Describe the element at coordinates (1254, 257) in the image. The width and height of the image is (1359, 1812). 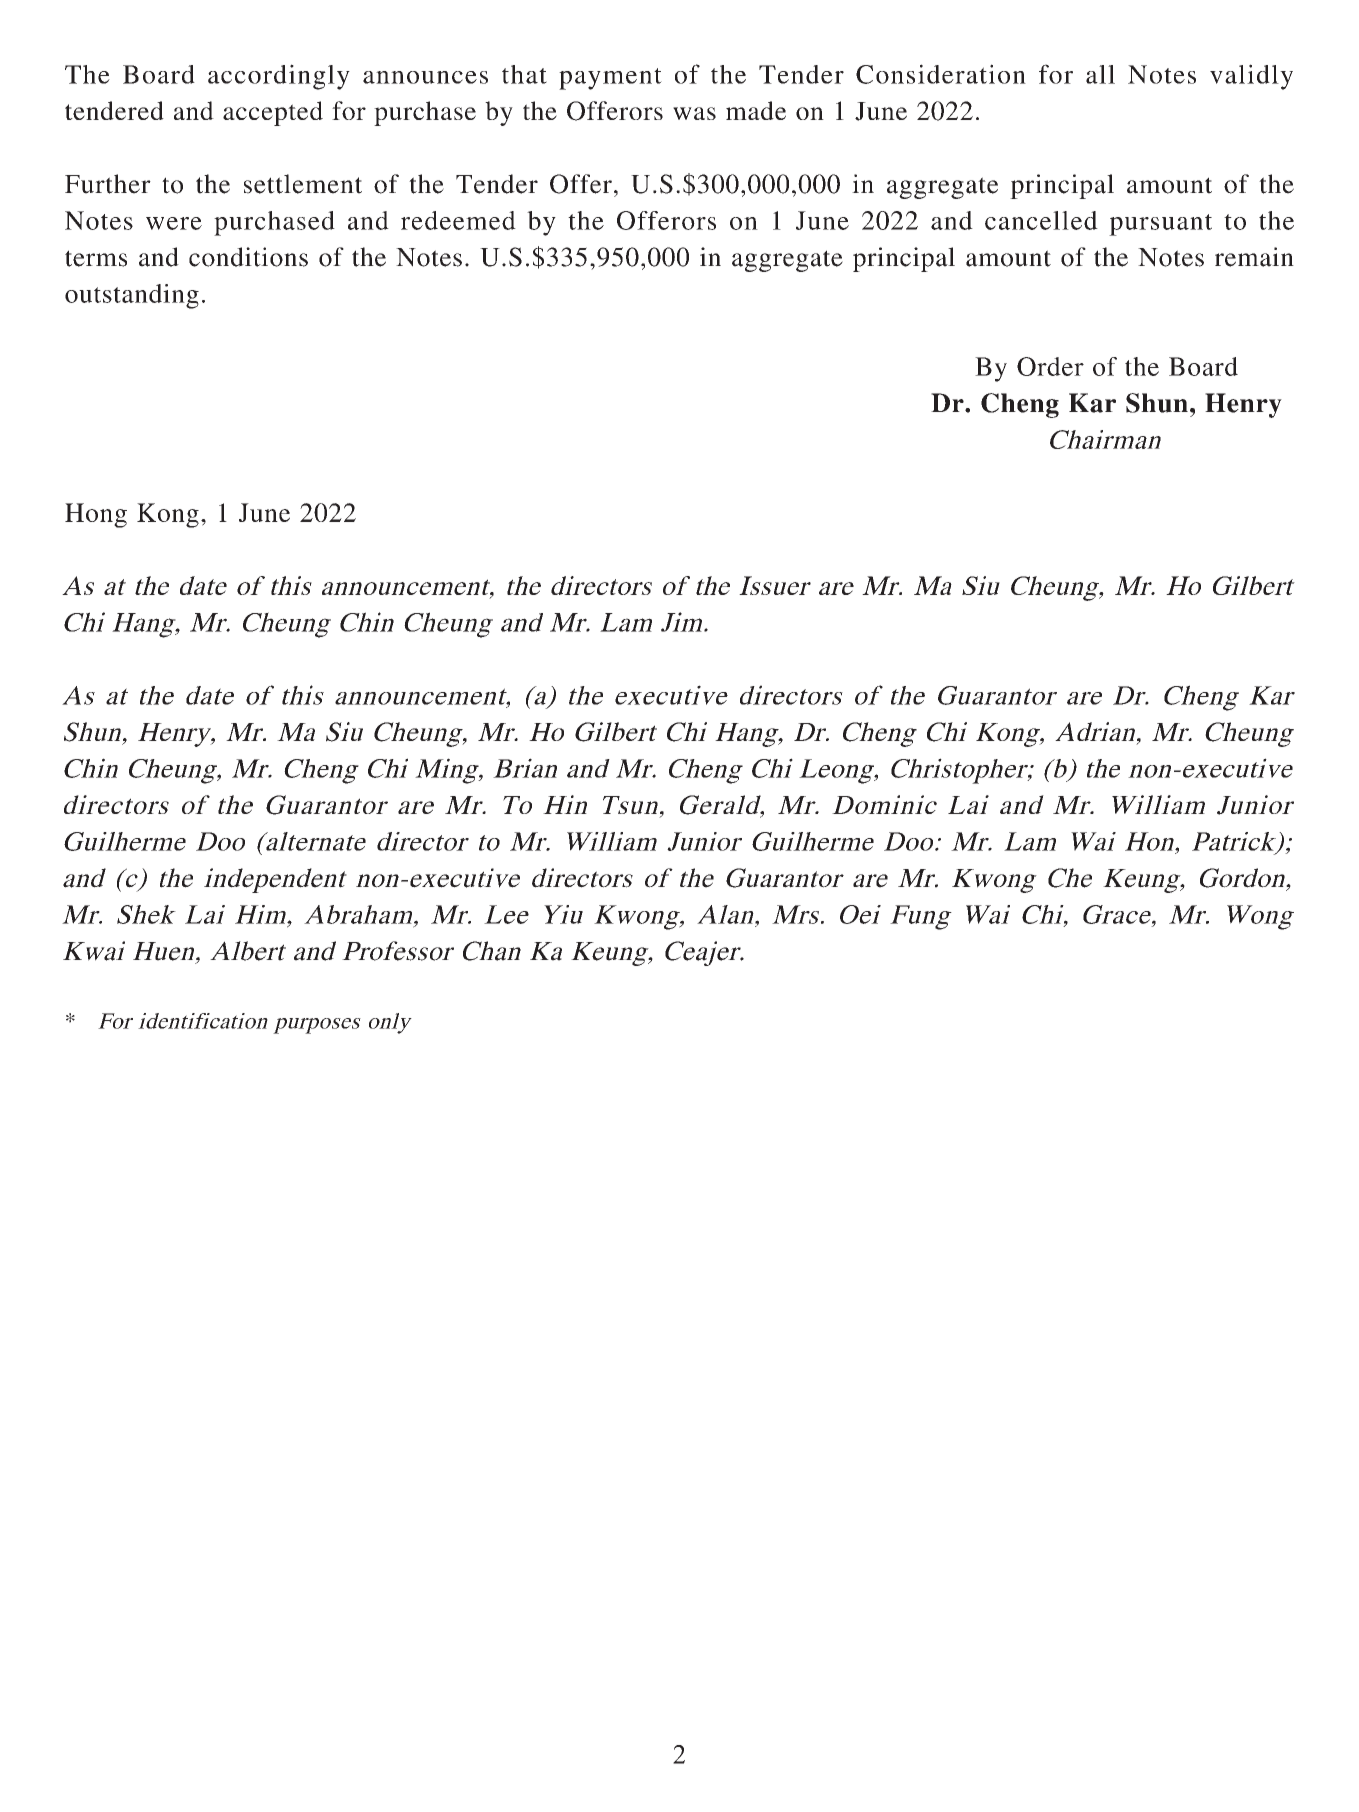
I see `remain` at that location.
